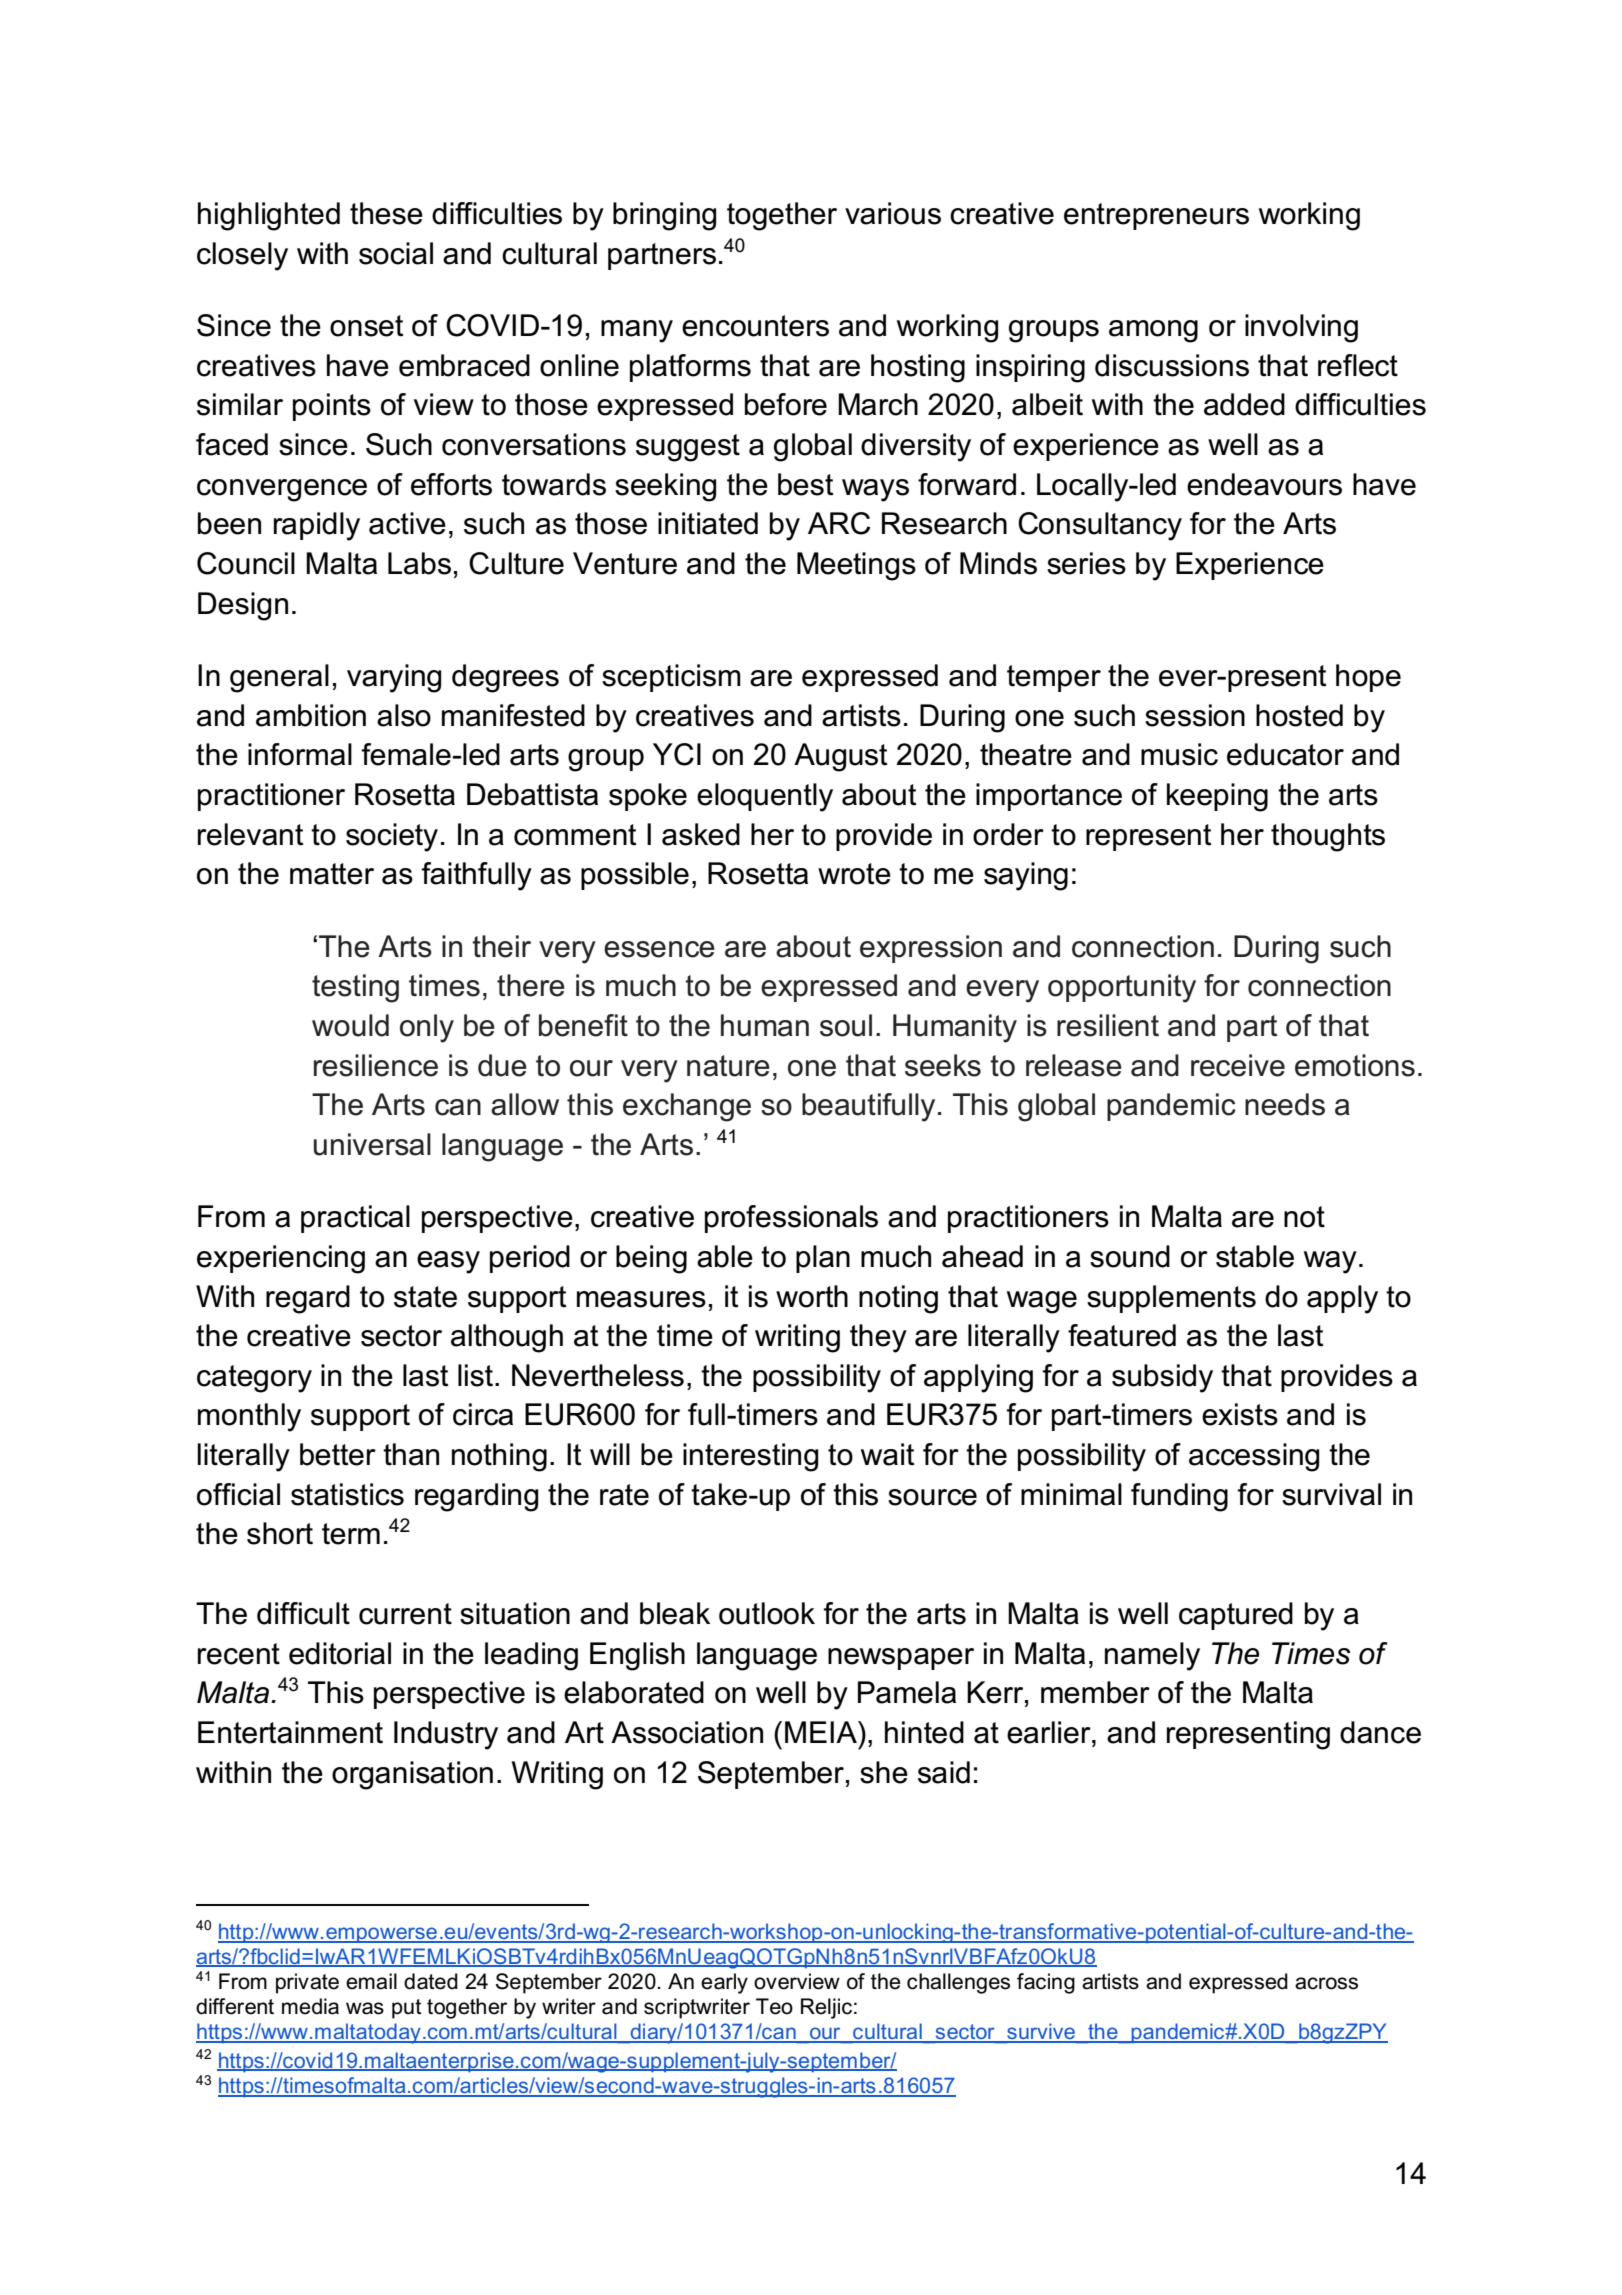  What do you see at coordinates (396, 253) in the screenshot?
I see `social` at bounding box center [396, 253].
